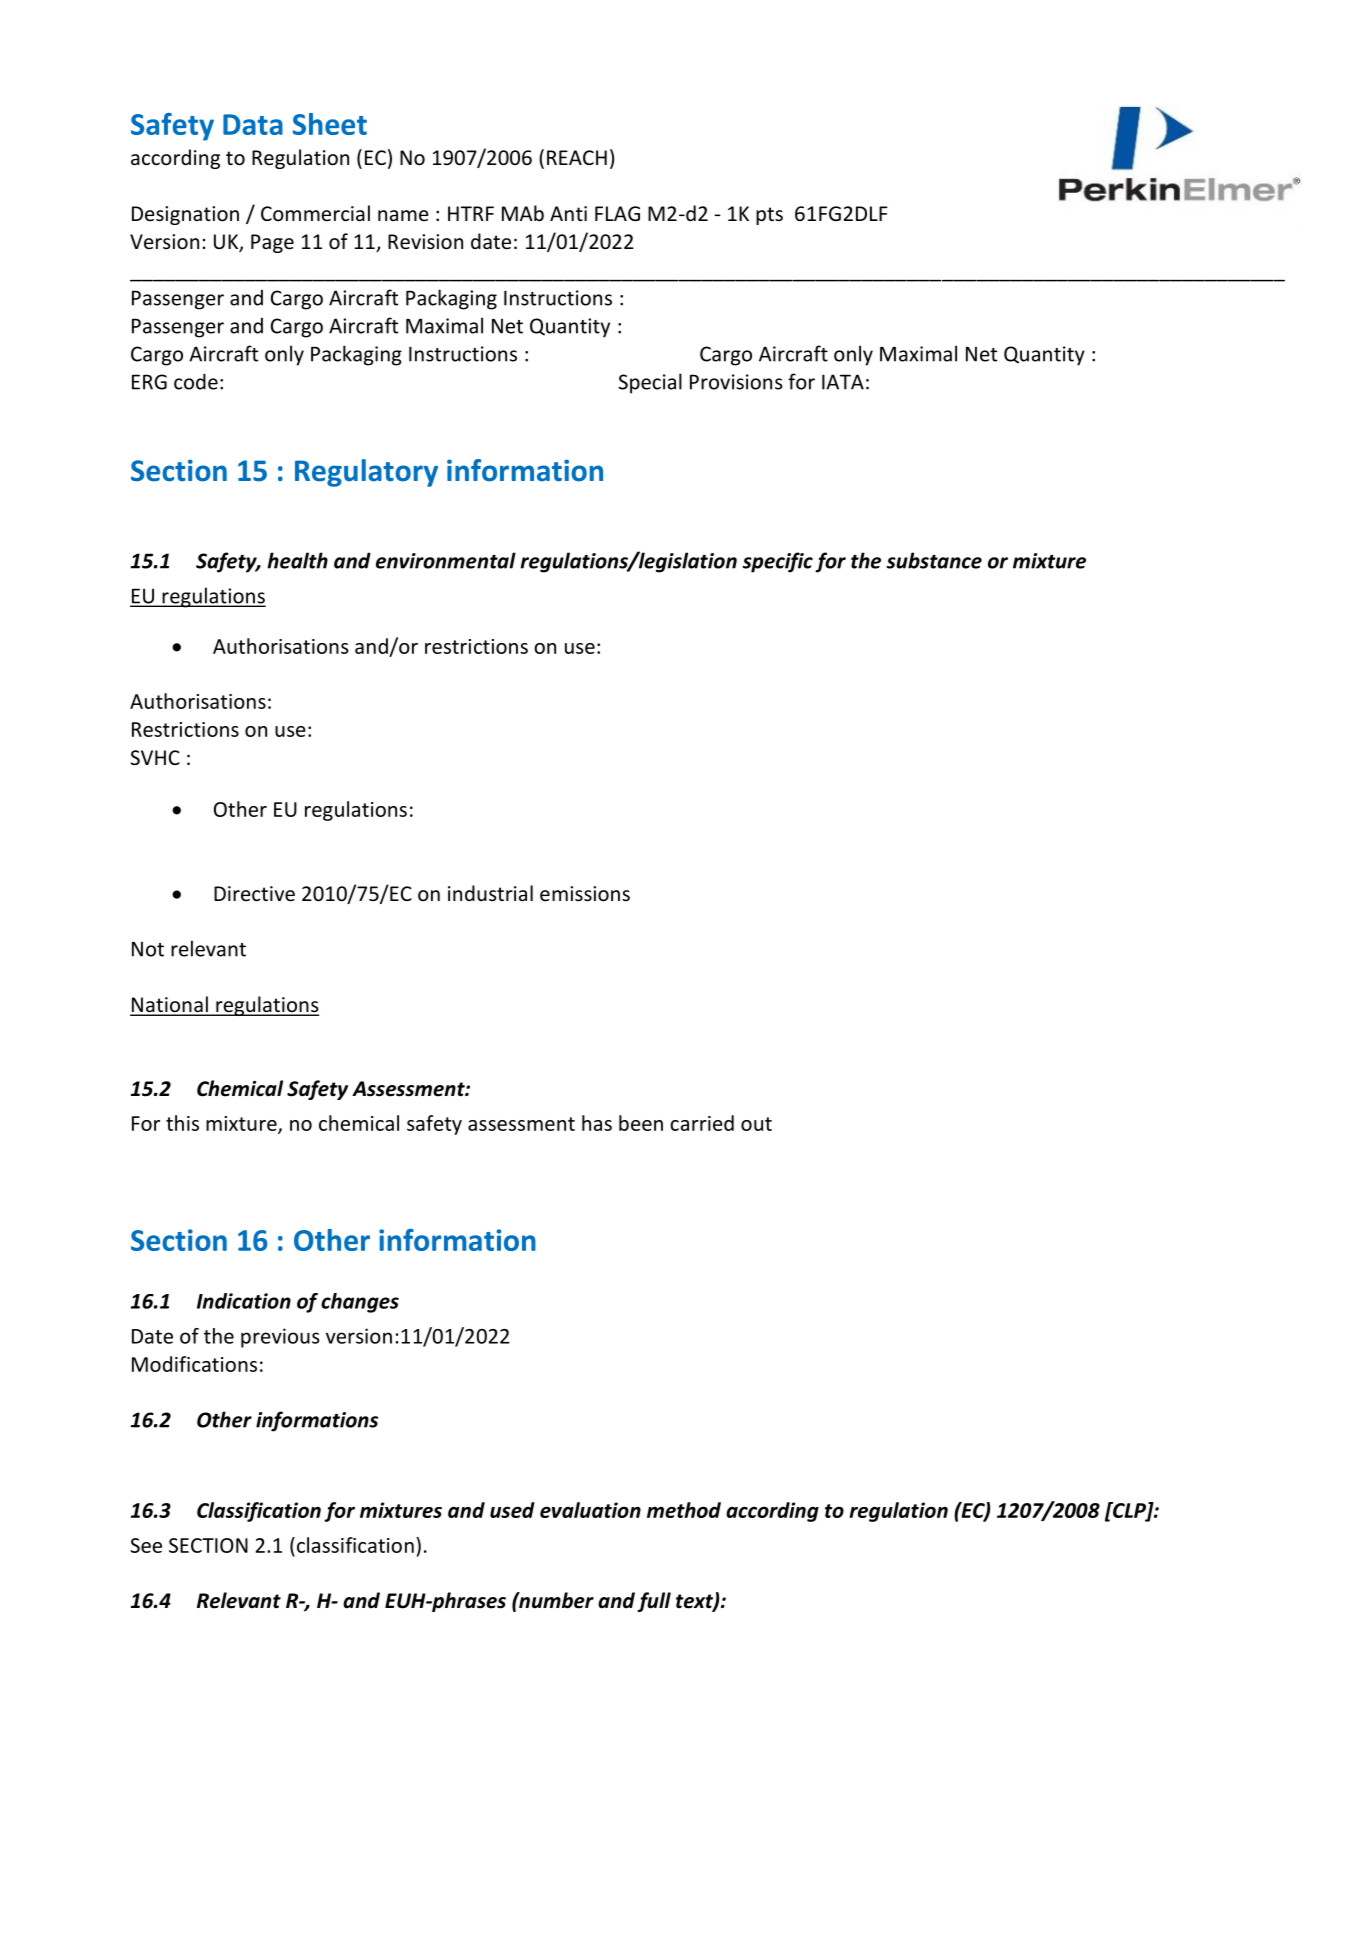 Image resolution: width=1367 pixels, height=1933 pixels. What do you see at coordinates (756, 1124) in the image?
I see `out` at bounding box center [756, 1124].
